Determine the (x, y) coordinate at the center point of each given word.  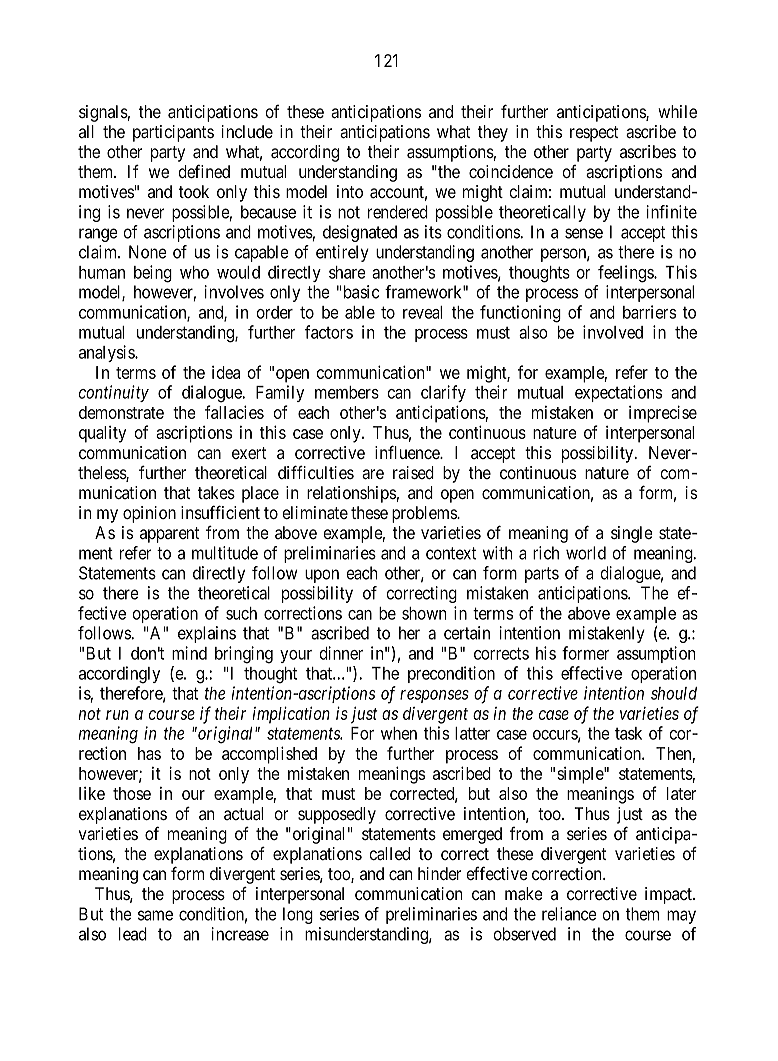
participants (173, 133)
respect (594, 134)
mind (189, 653)
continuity (114, 393)
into (350, 191)
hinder (440, 873)
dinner (341, 653)
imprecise (663, 414)
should (674, 693)
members (347, 392)
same (155, 915)
